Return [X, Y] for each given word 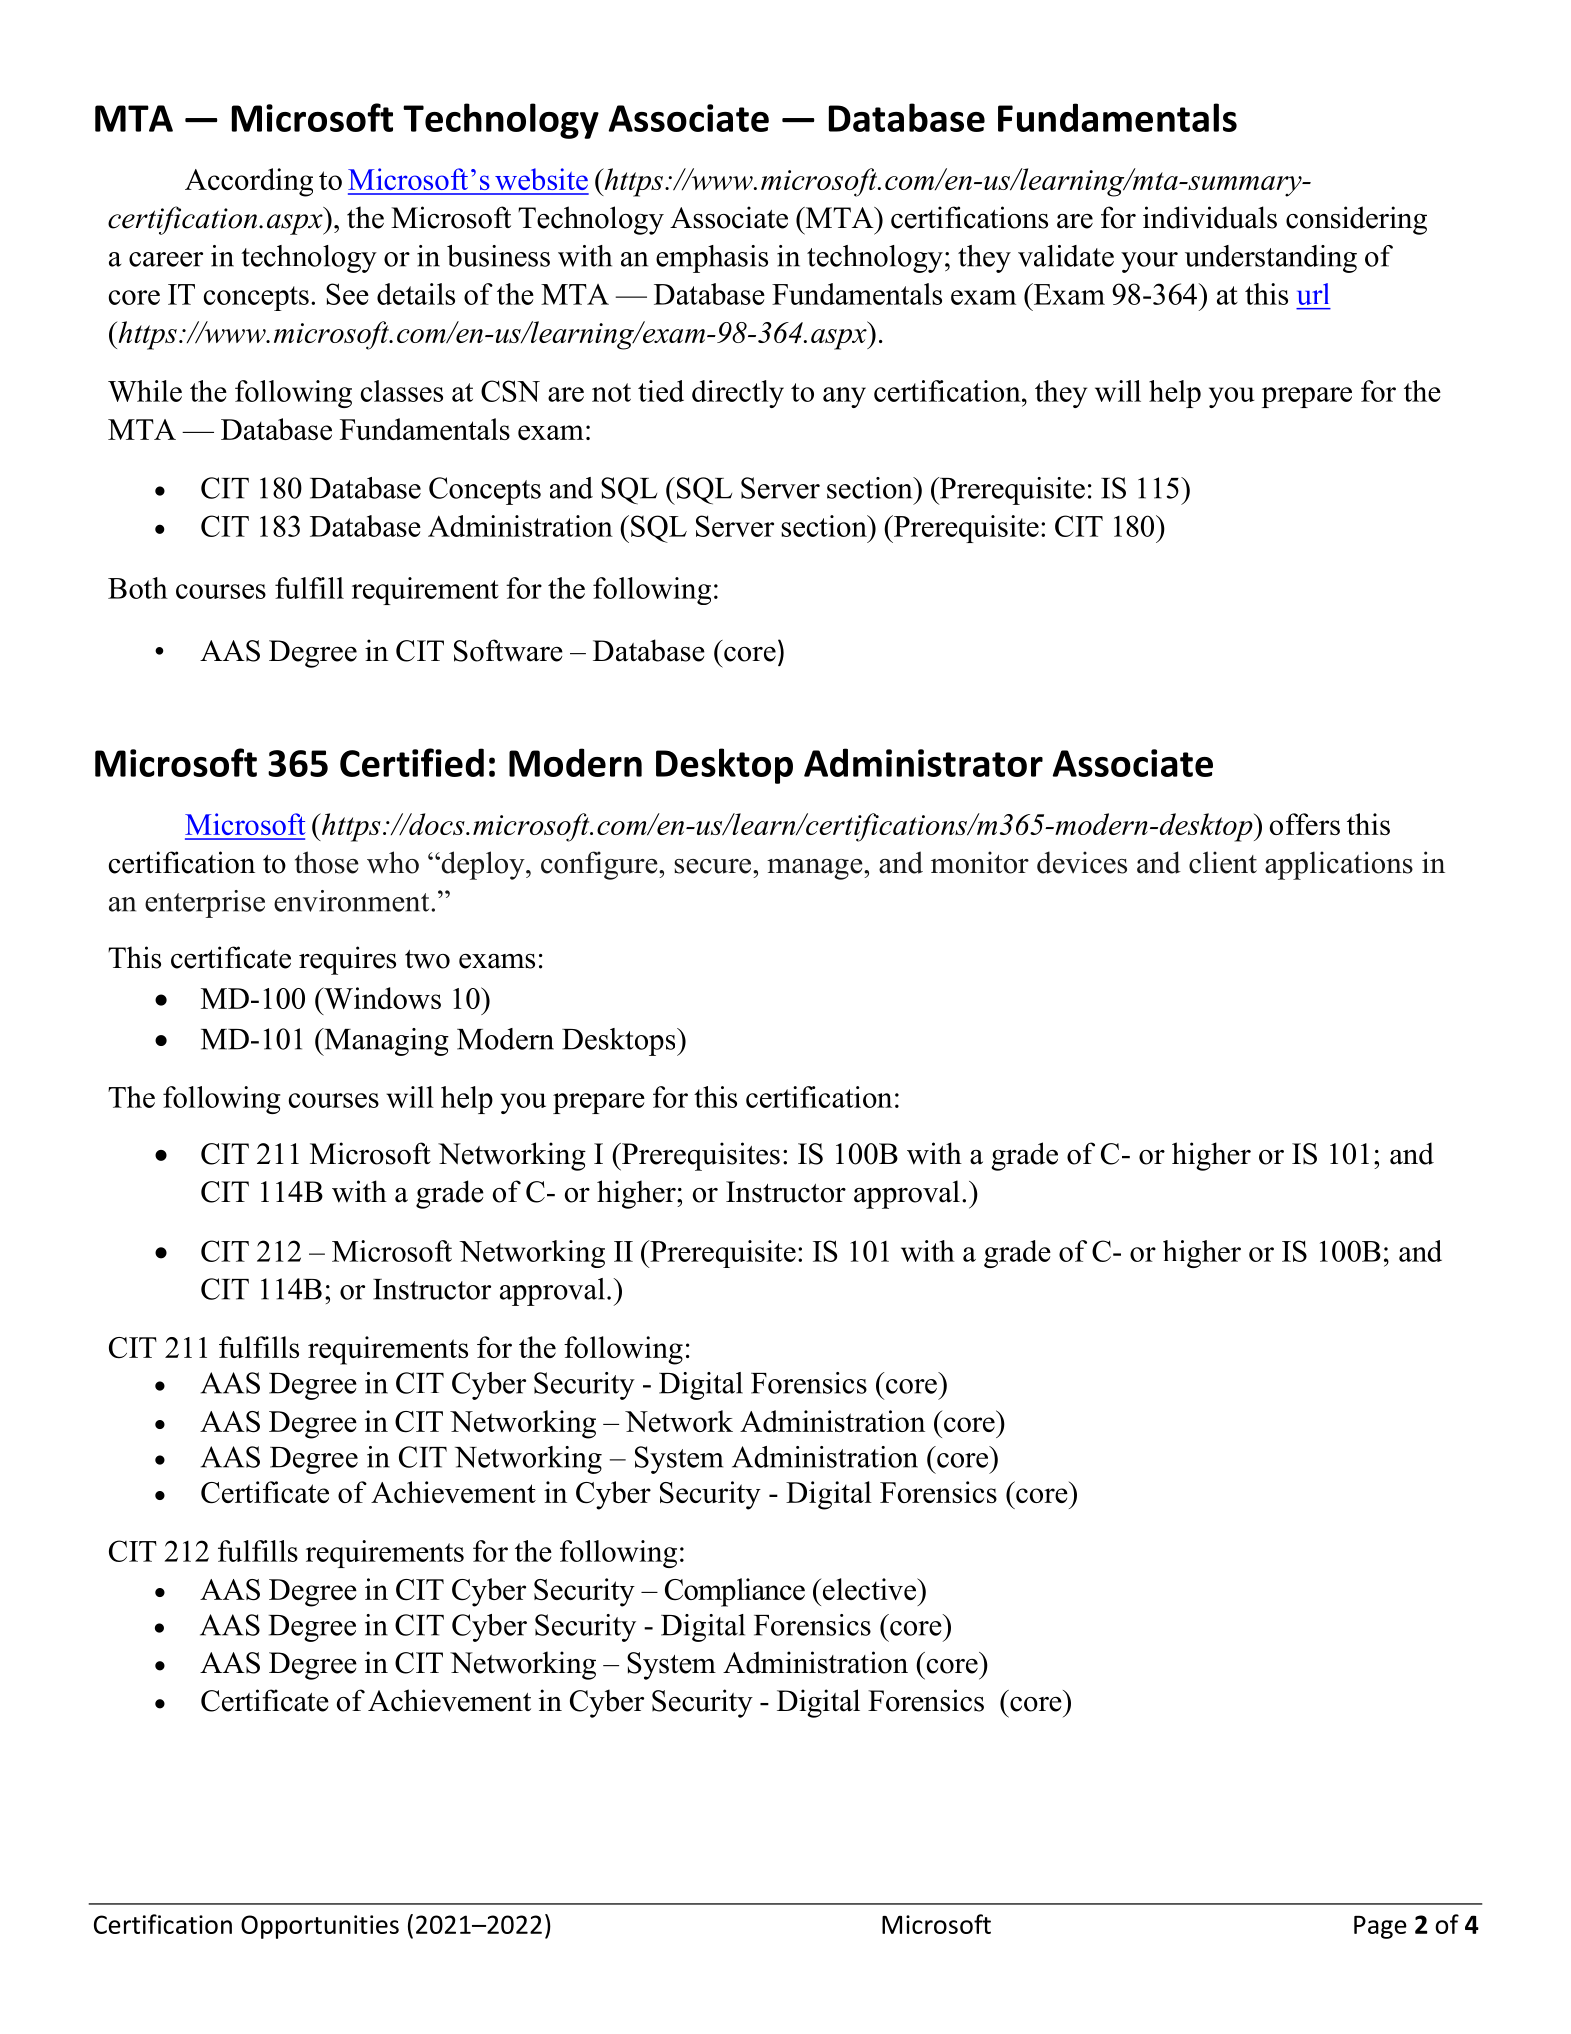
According [249, 182]
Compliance [735, 1592]
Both [138, 588]
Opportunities [320, 1927]
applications [1339, 865]
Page [1380, 1927]
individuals [1210, 217]
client [1223, 862]
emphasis [712, 259]
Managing [385, 1042]
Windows [381, 998]
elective [870, 1589]
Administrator [923, 762]
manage [816, 869]
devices [1082, 862]
